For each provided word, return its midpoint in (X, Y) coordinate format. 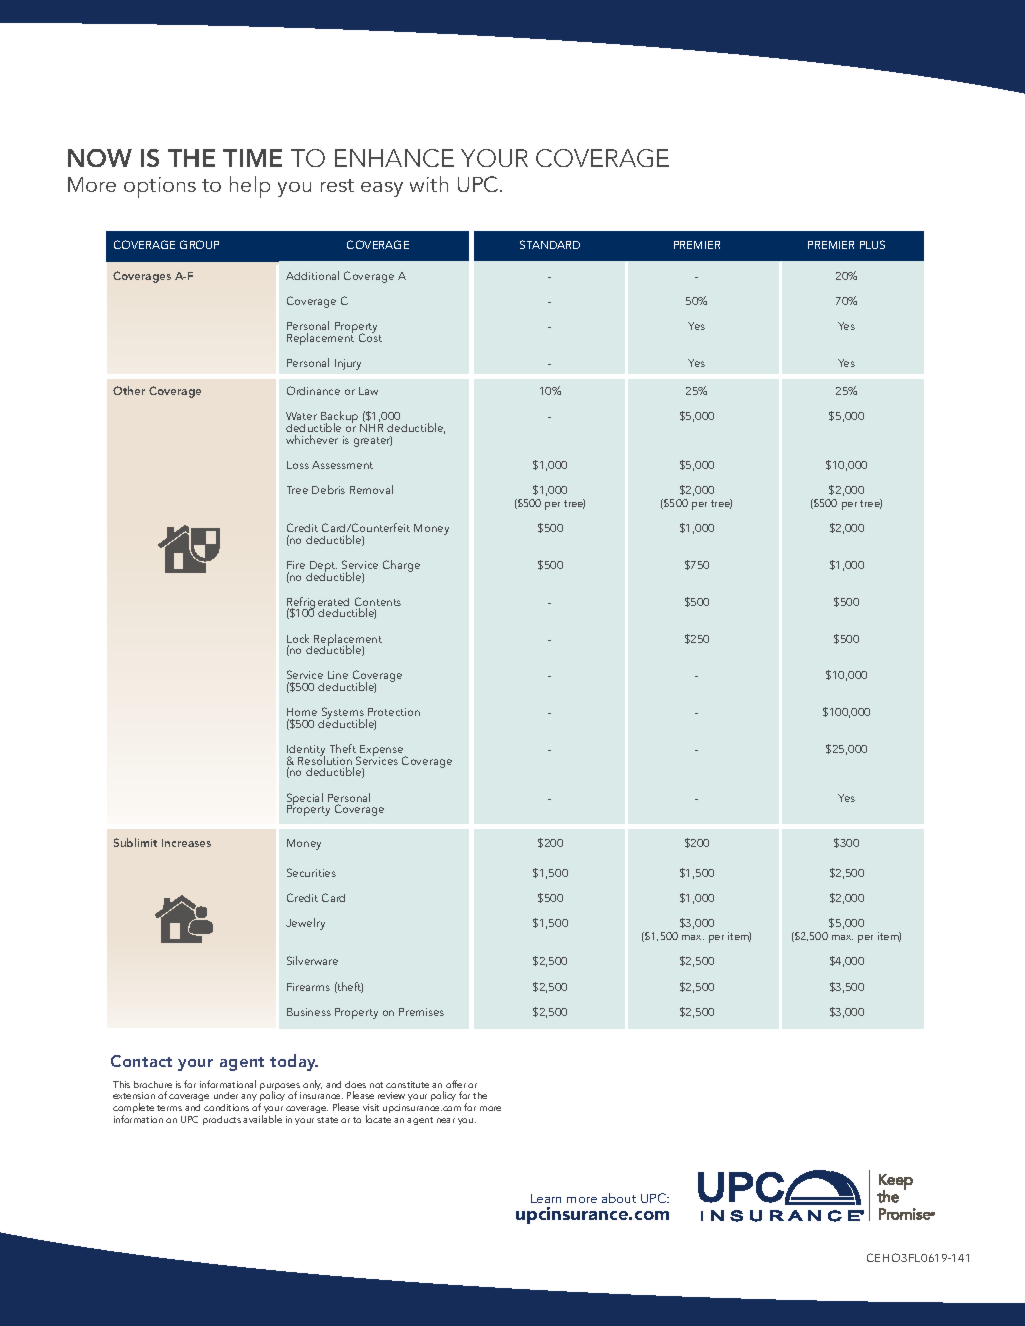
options (160, 187)
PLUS (872, 244)
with (429, 184)
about (619, 1198)
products (222, 1120)
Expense (382, 752)
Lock (298, 640)
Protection (394, 712)
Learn (546, 1198)
